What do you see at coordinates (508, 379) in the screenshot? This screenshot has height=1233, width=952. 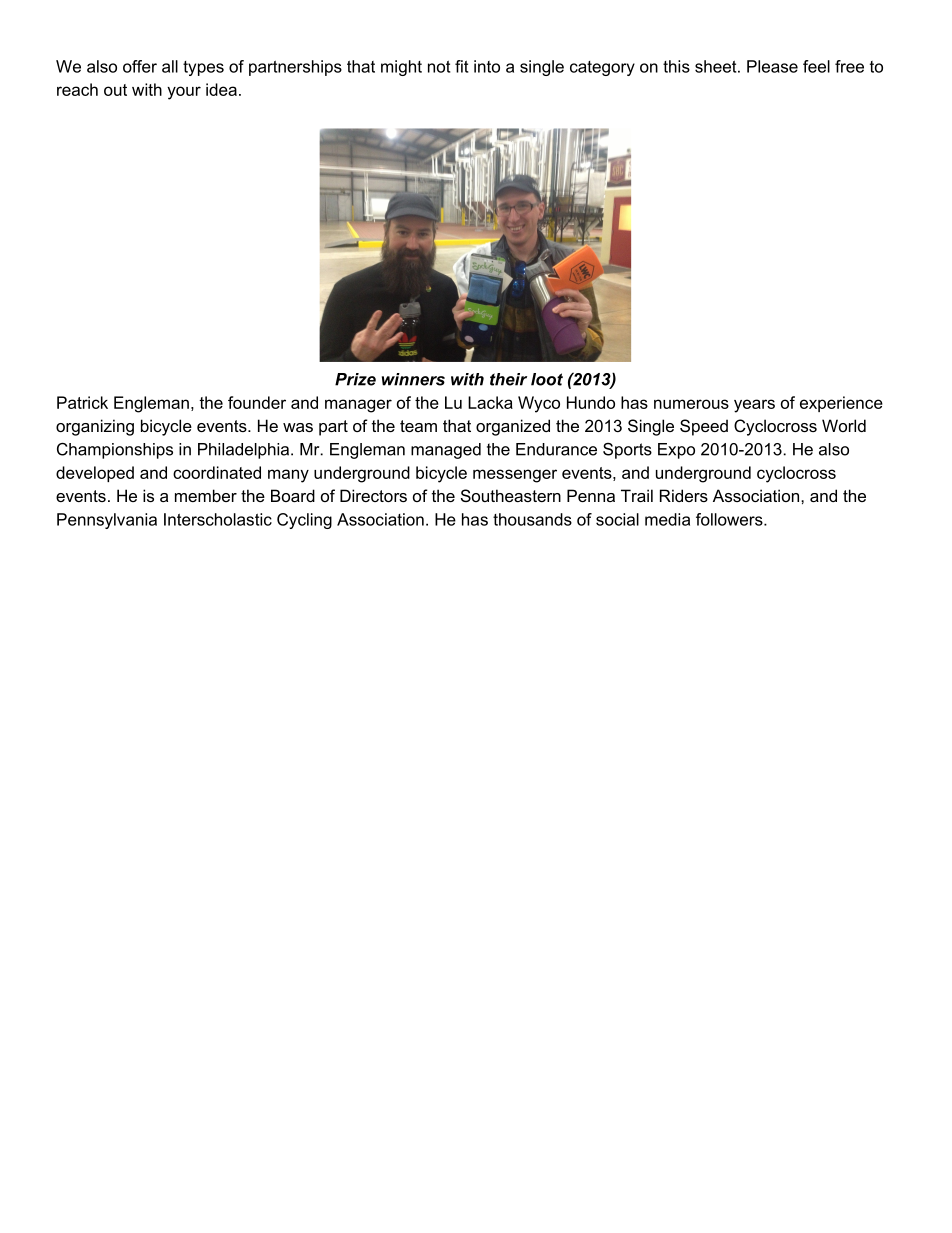 I see `their` at bounding box center [508, 379].
